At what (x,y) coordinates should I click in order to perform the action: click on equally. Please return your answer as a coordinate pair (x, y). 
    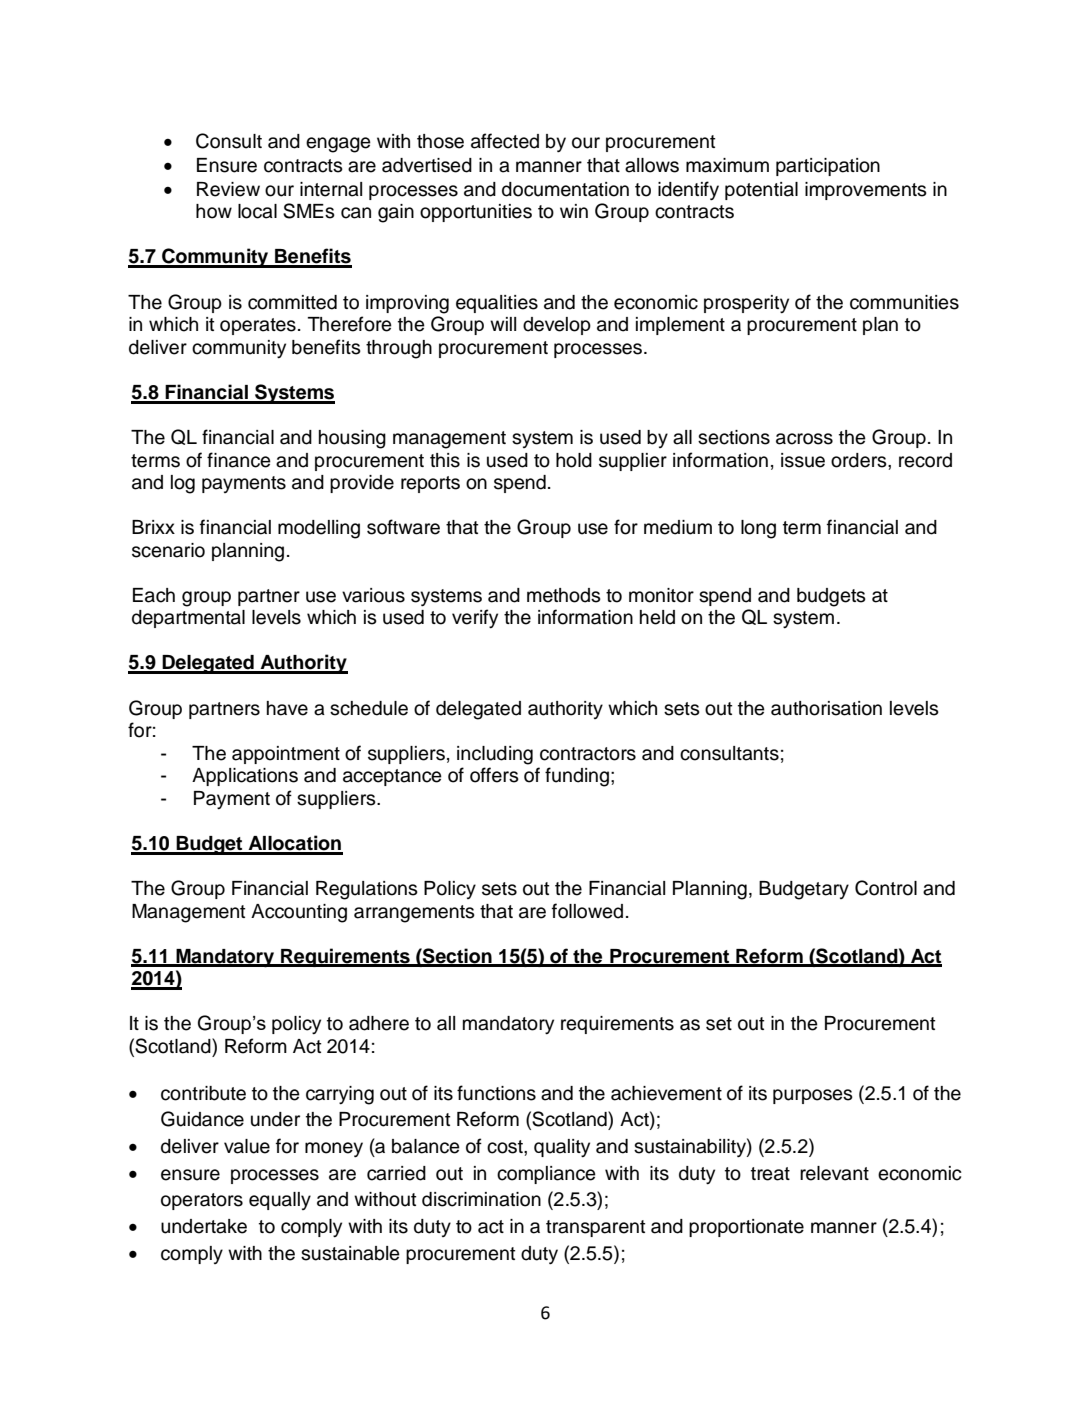
    Looking at the image, I should click on (280, 1201).
